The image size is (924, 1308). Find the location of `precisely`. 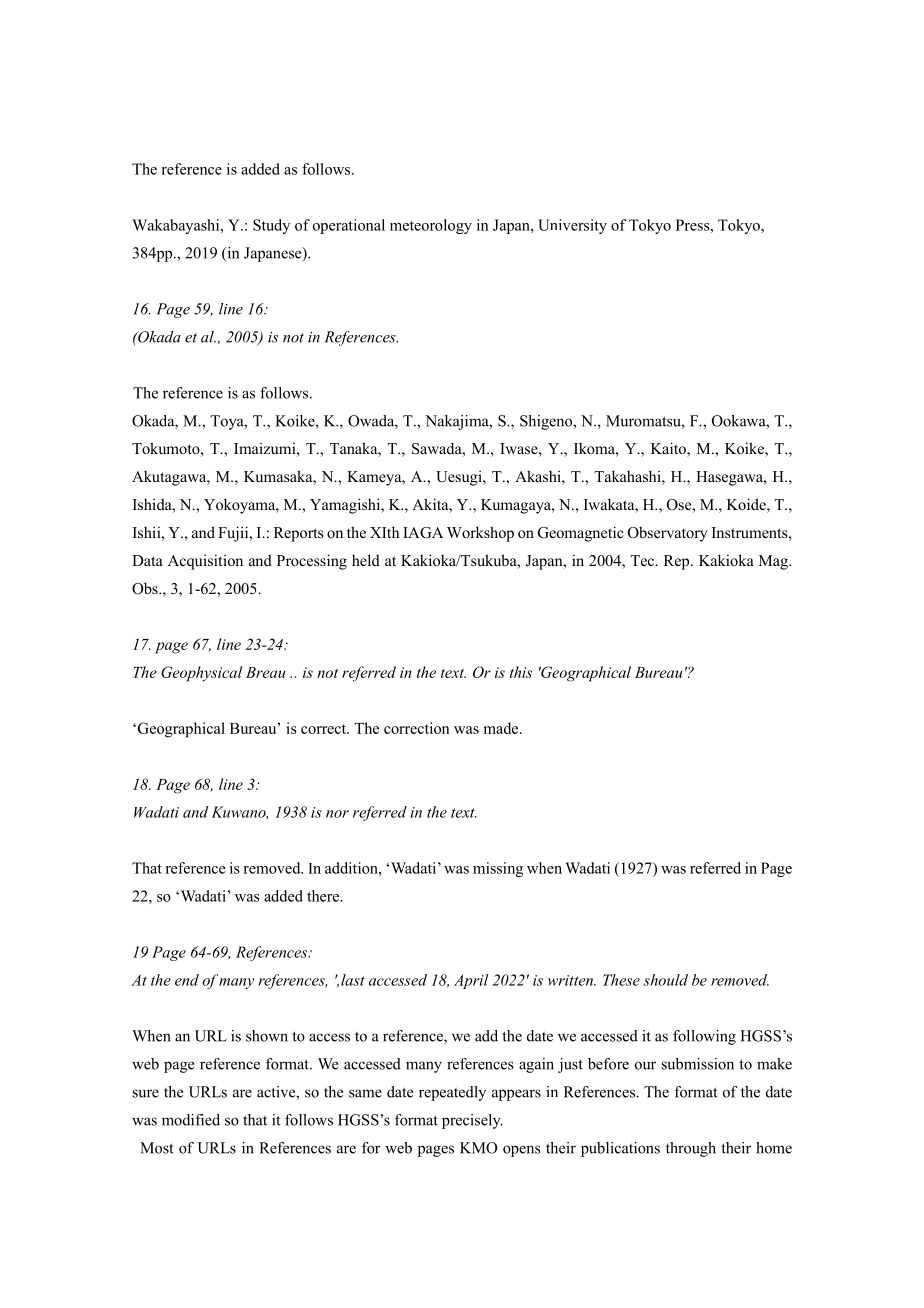

precisely is located at coordinates (472, 1121).
